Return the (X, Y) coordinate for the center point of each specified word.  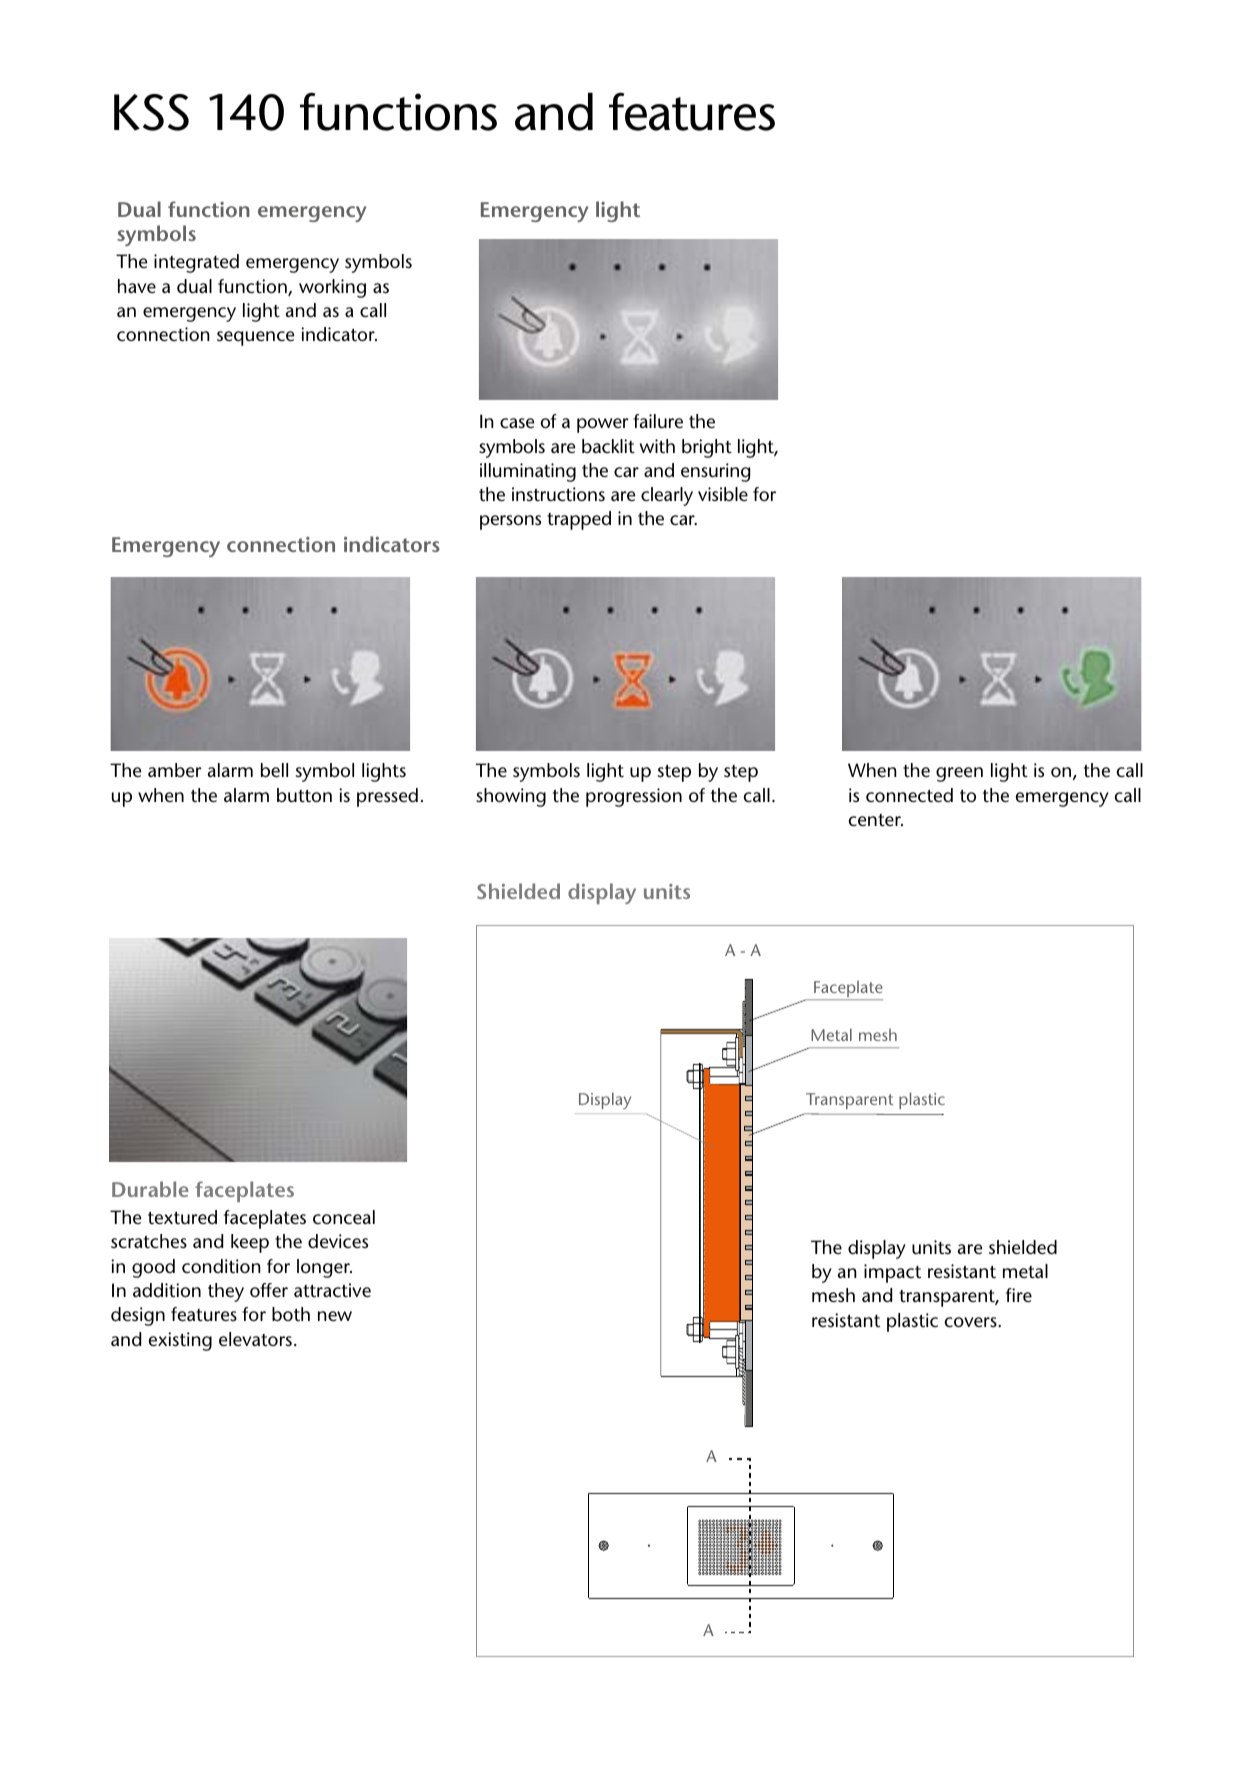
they (226, 1292)
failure (658, 421)
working (332, 288)
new (335, 1316)
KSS (151, 112)
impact (892, 1273)
